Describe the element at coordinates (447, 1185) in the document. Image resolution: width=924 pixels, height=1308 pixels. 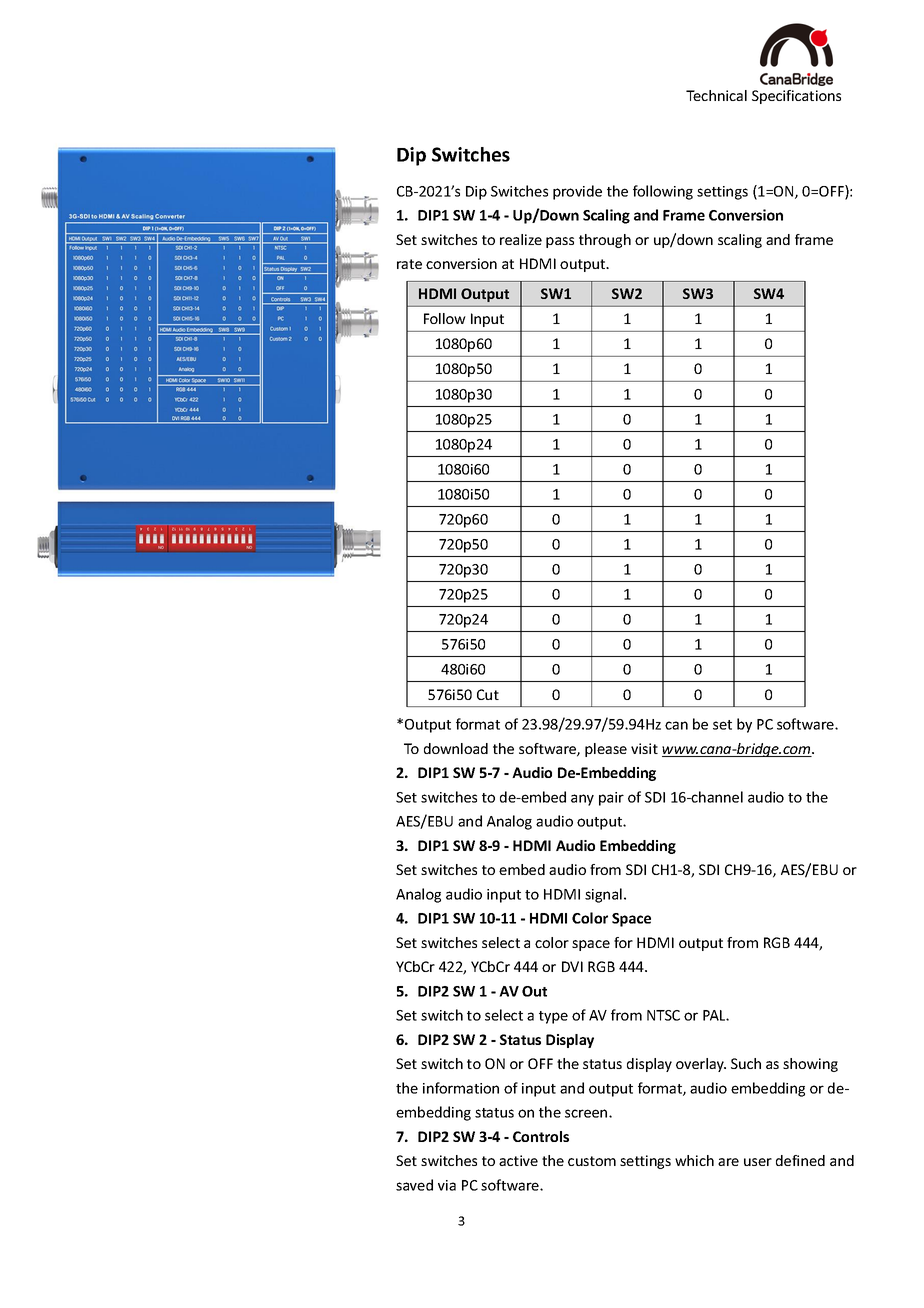
I see `via` at that location.
